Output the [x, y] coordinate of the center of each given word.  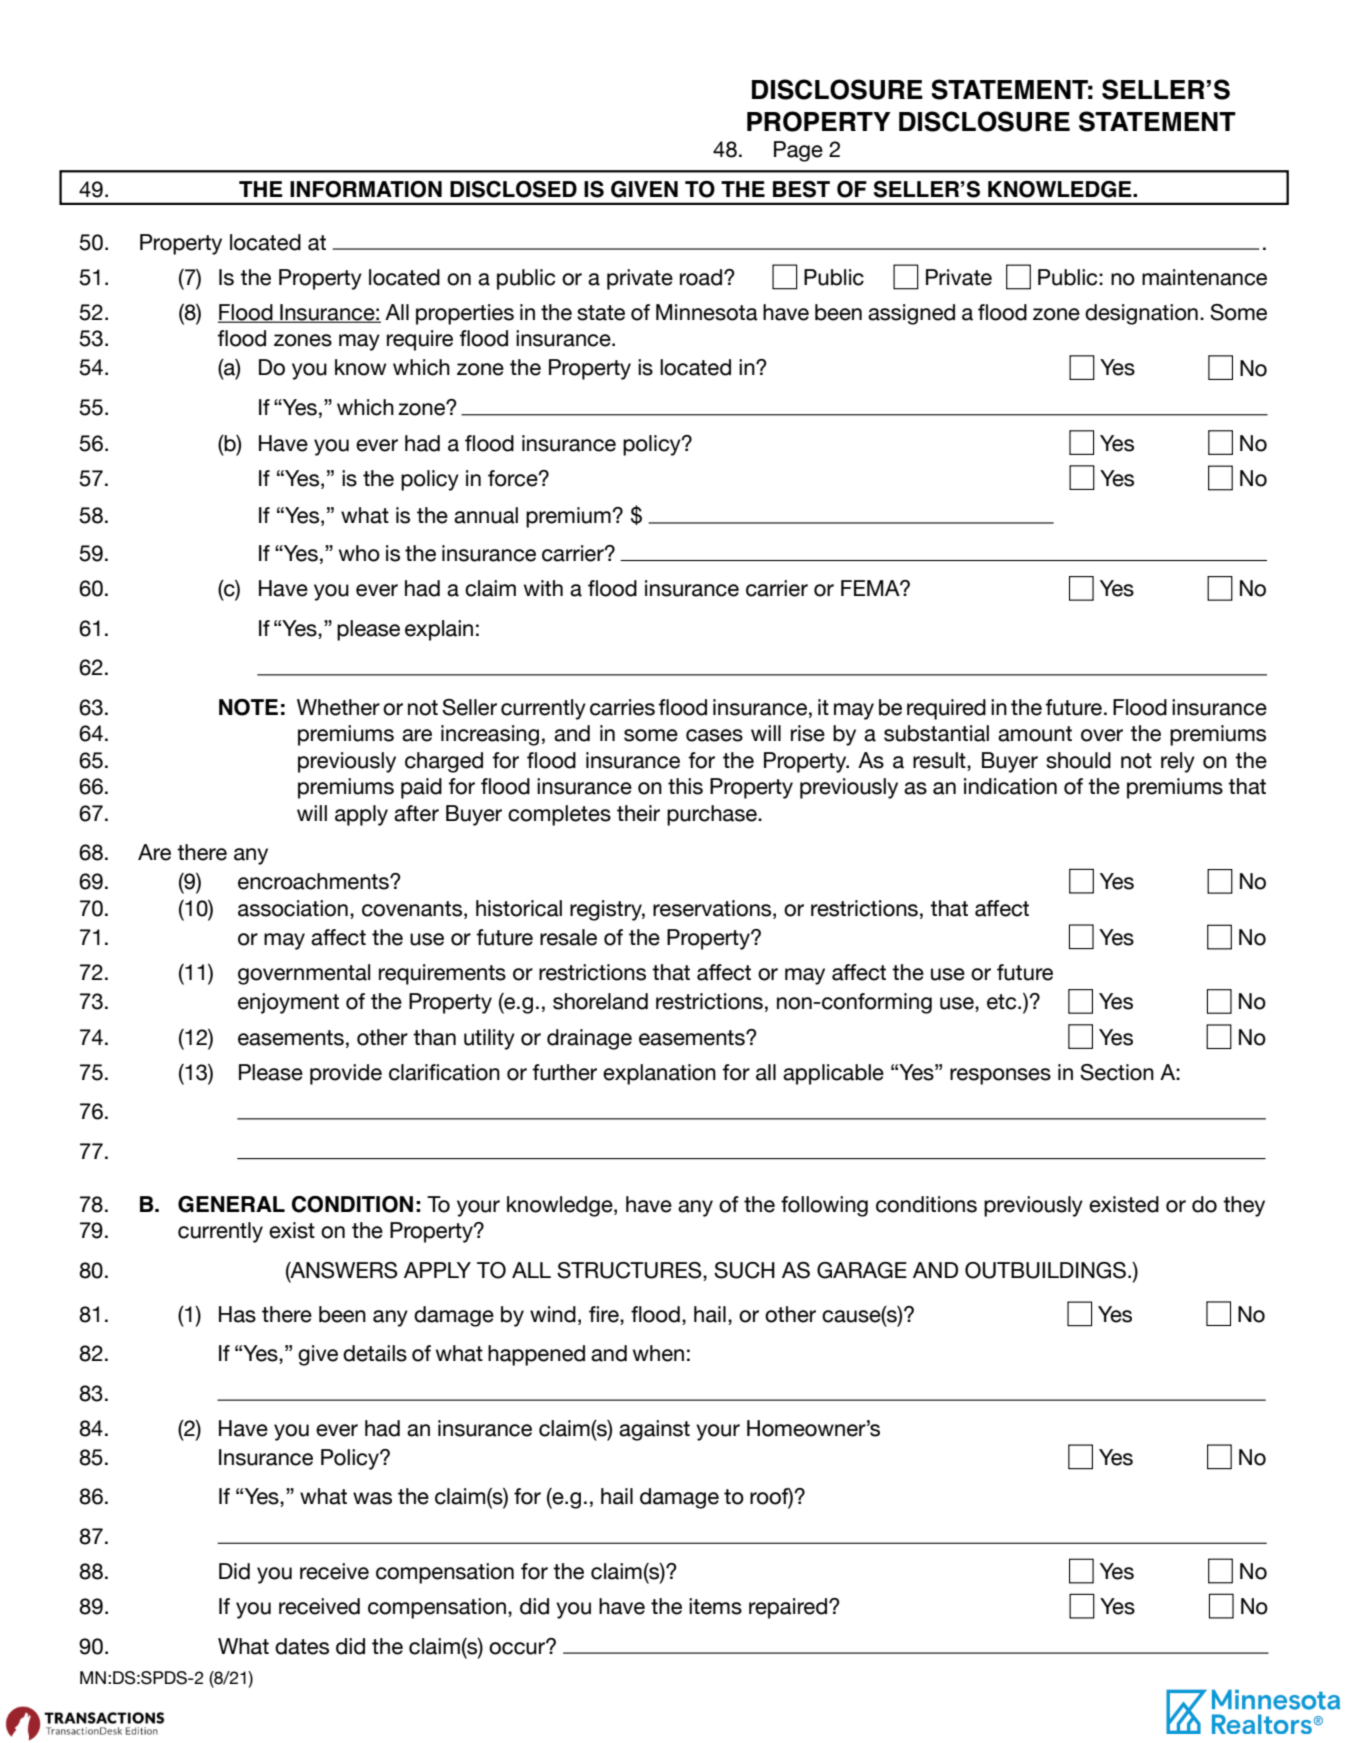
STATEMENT [1157, 121]
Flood [246, 313]
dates [302, 1646]
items [715, 1606]
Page [798, 151]
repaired [788, 1608]
